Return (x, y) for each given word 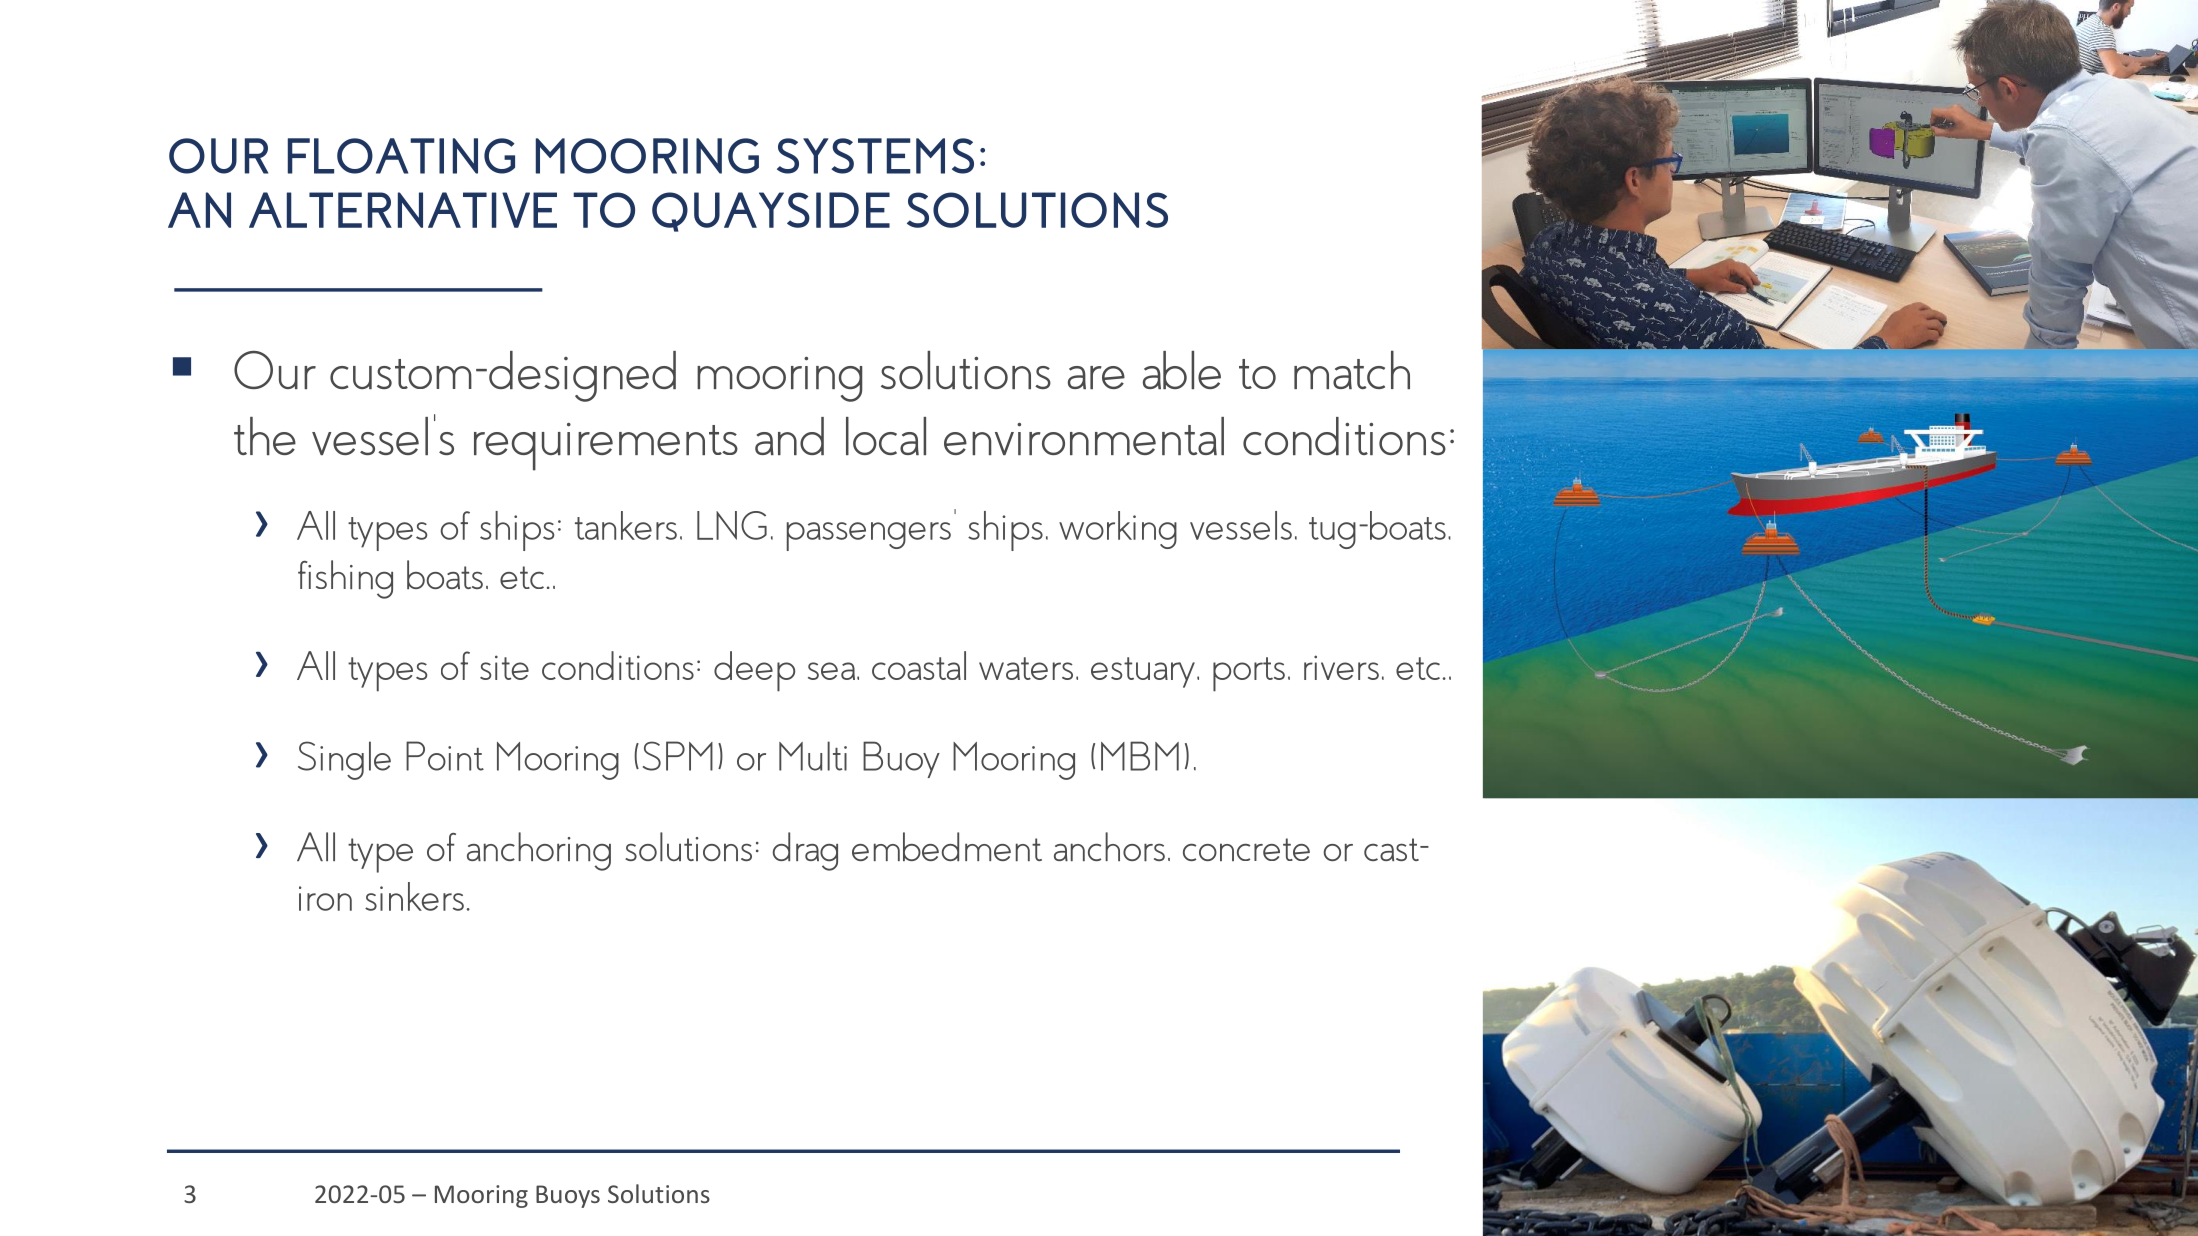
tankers (626, 525)
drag (805, 851)
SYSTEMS (875, 156)
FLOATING (401, 156)
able (1182, 370)
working (1118, 530)
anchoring (539, 851)
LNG (732, 525)
